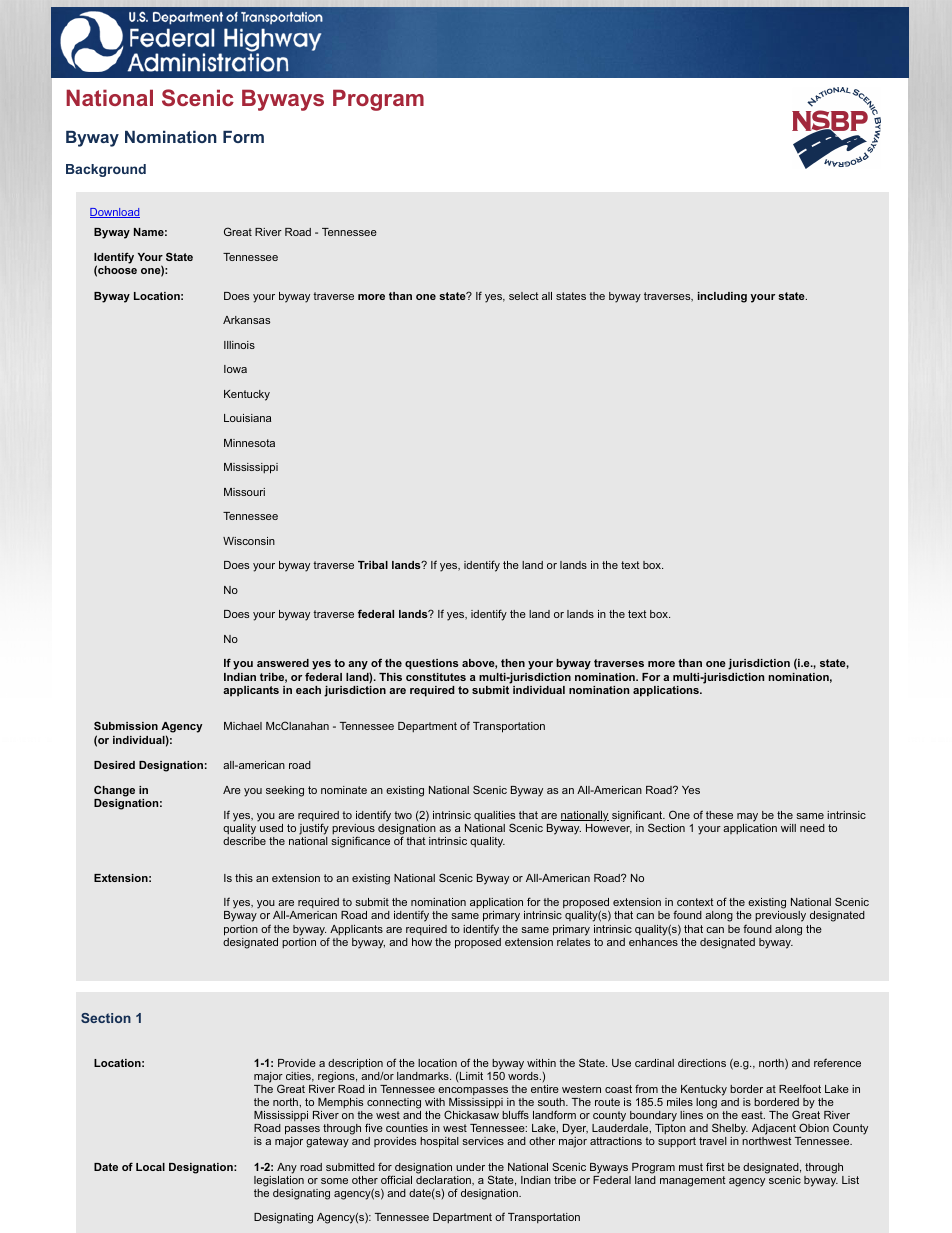 This screenshot has height=1233, width=952. What do you see at coordinates (243, 726) in the screenshot?
I see `Michael` at bounding box center [243, 726].
